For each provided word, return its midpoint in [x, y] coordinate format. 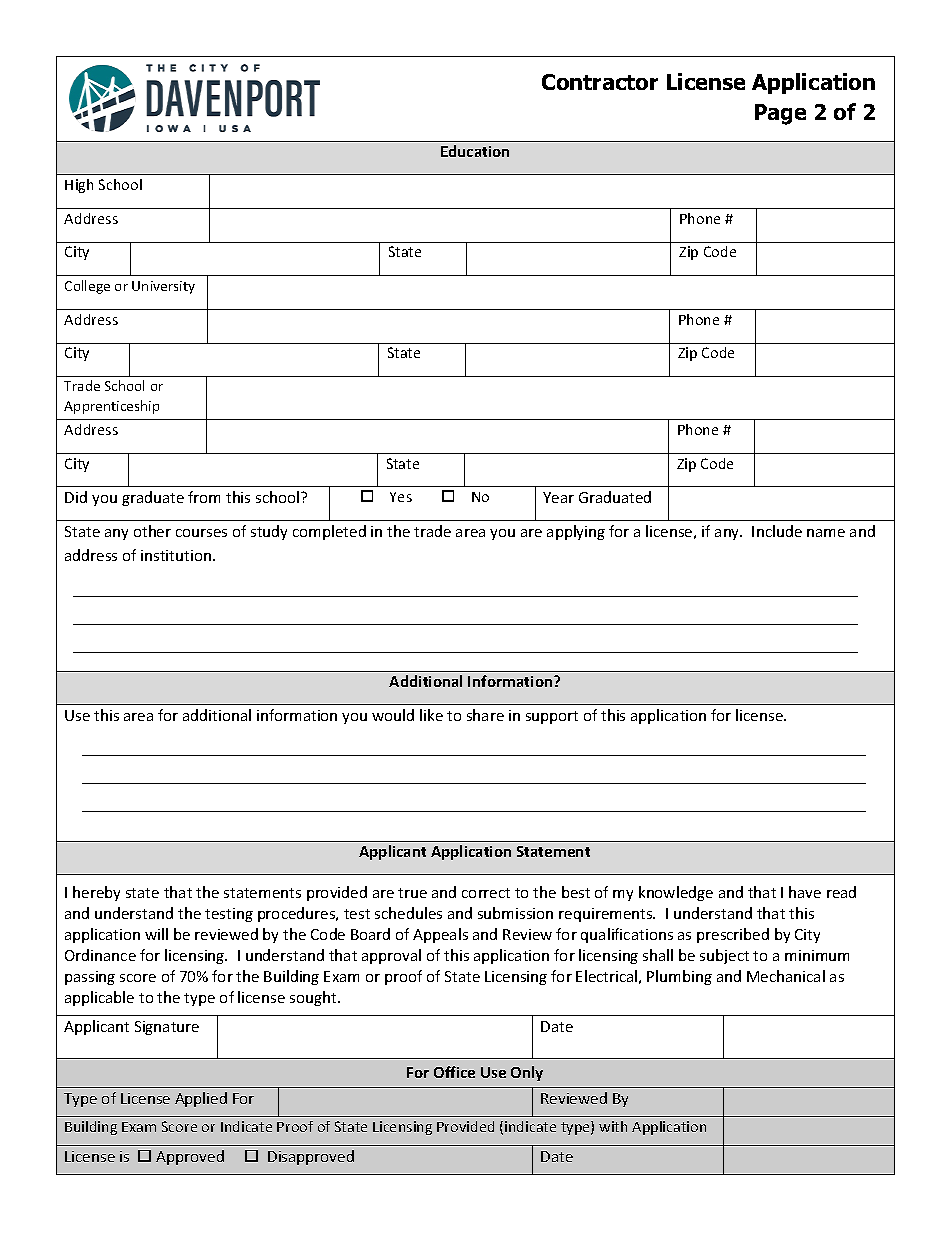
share [485, 715]
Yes [401, 497]
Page [780, 114]
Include [777, 531]
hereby [96, 893]
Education [475, 151]
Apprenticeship [111, 407]
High [79, 186]
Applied [201, 1099]
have [805, 892]
